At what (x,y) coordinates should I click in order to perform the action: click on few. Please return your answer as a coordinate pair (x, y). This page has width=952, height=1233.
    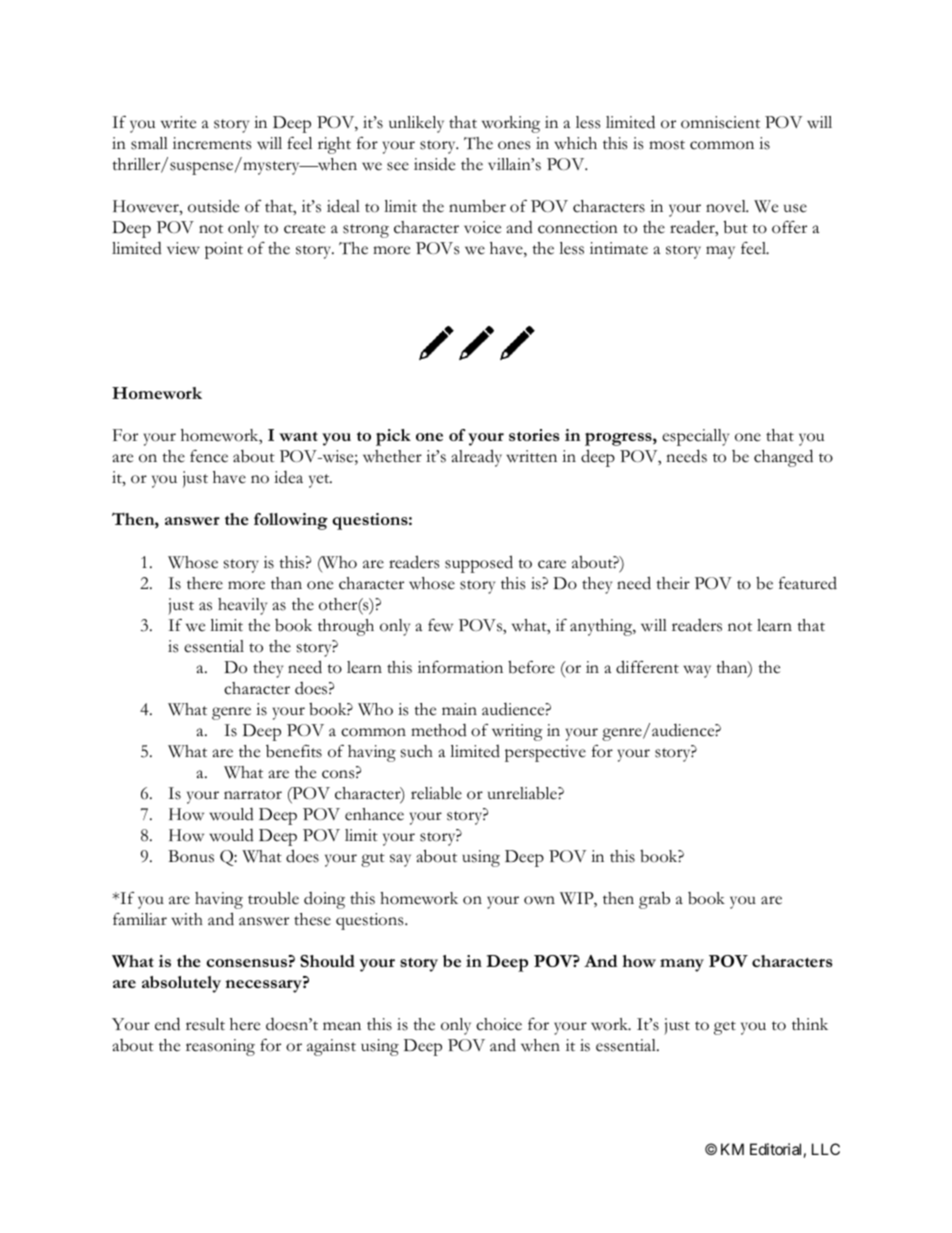
    Looking at the image, I should click on (440, 625).
